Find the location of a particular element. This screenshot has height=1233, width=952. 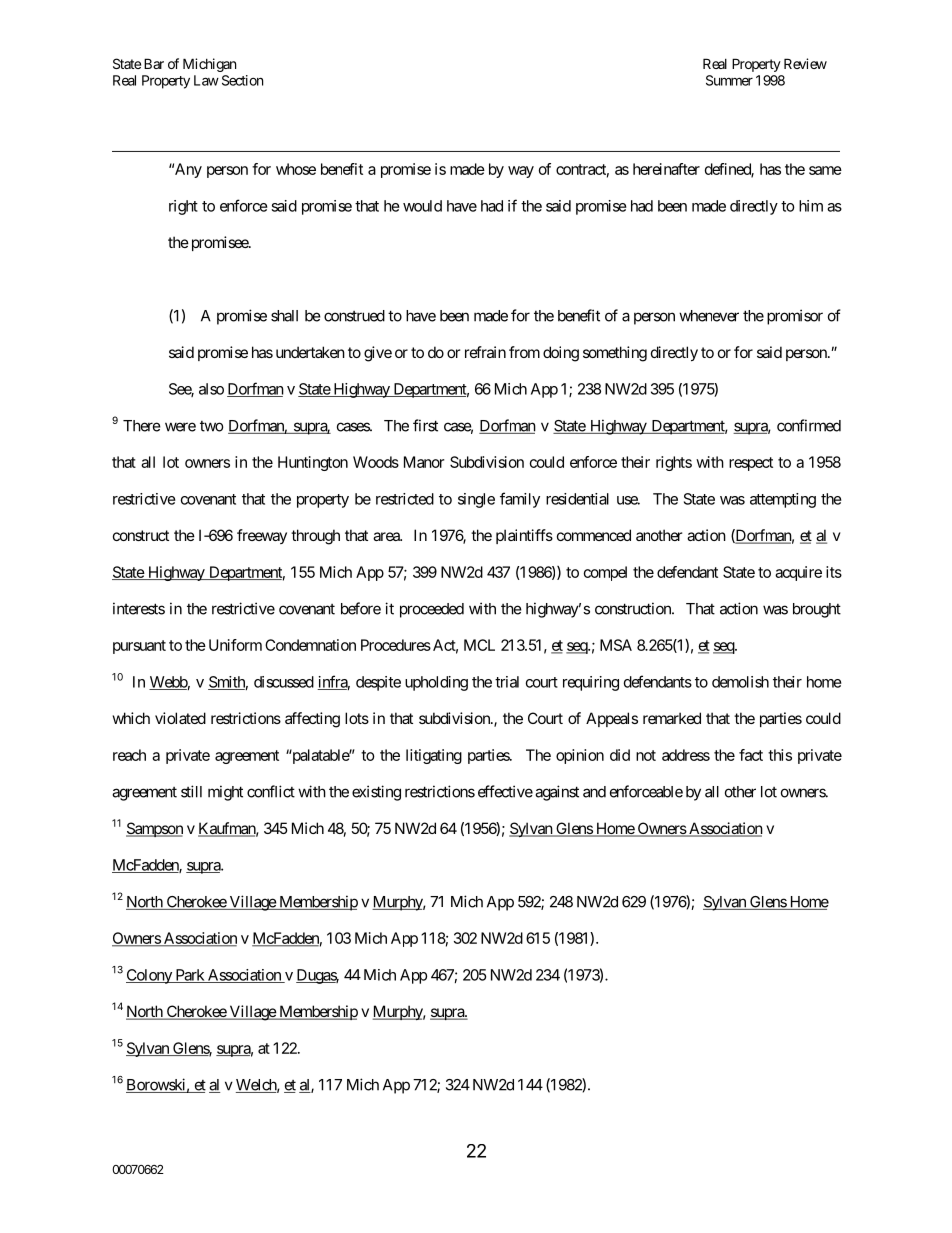

would is located at coordinates (422, 206).
